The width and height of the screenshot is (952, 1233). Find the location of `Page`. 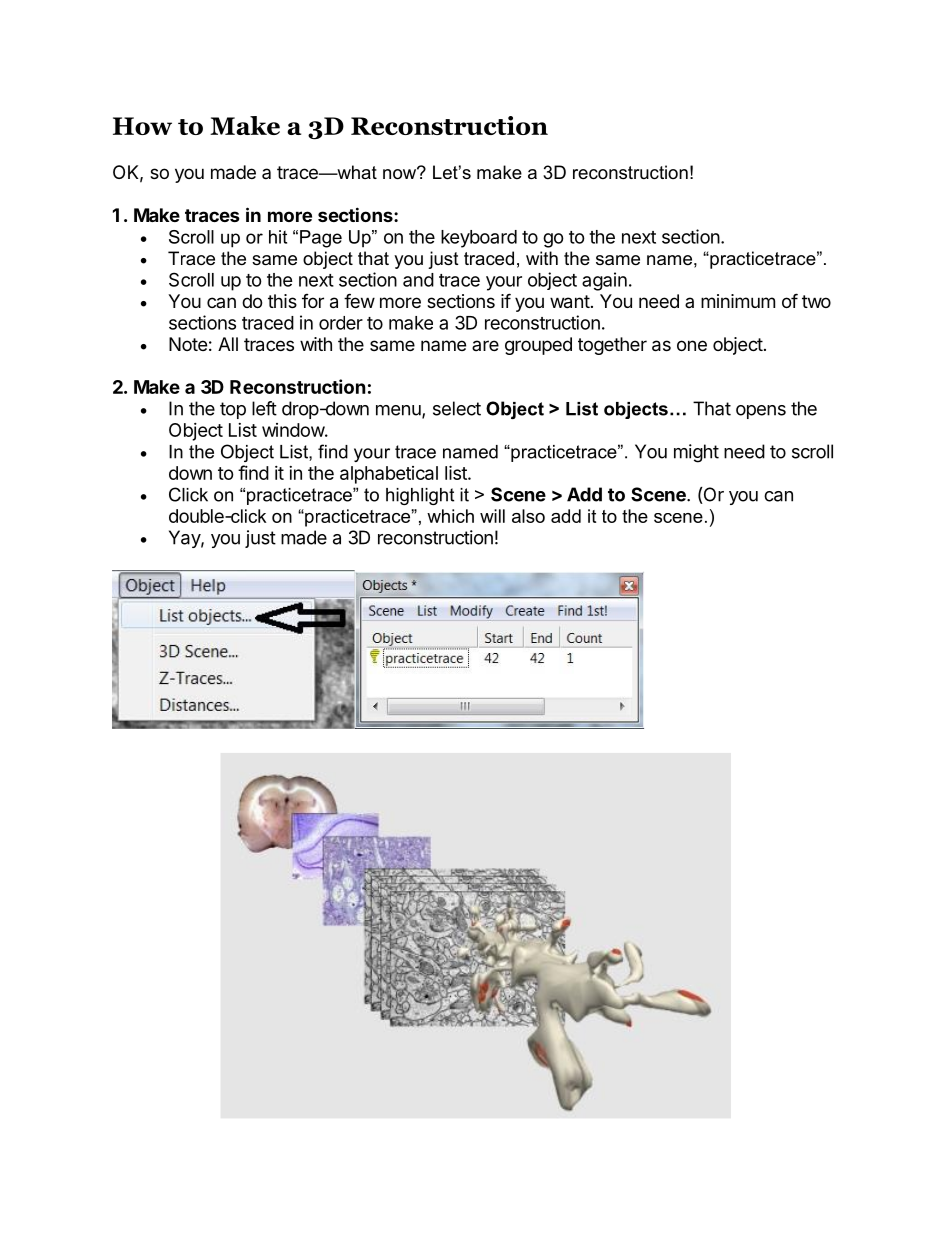

Page is located at coordinates (321, 239).
